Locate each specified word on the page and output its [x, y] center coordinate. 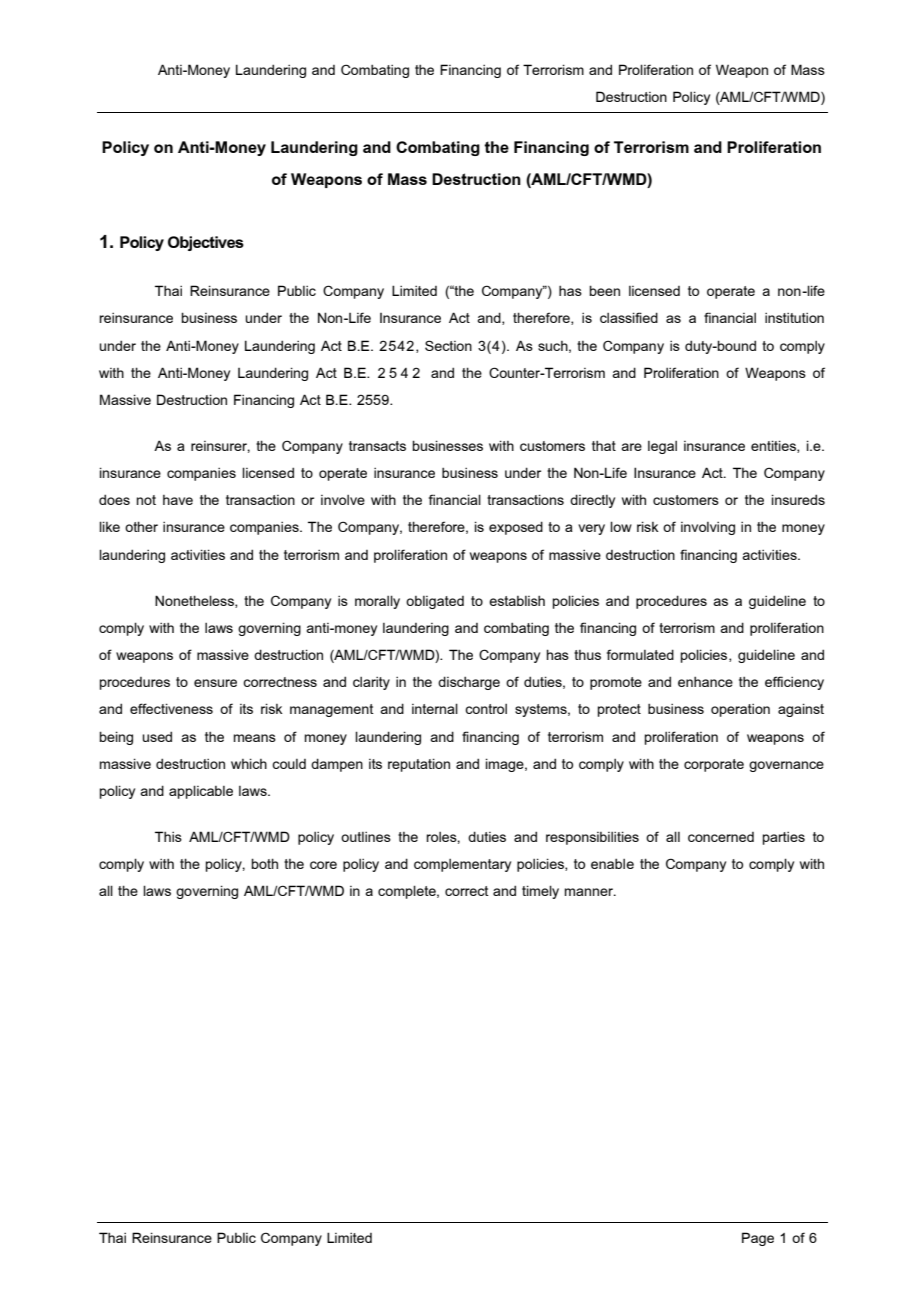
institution [794, 317]
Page [758, 1239]
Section [448, 345]
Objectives [206, 243]
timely [540, 892]
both [264, 863]
